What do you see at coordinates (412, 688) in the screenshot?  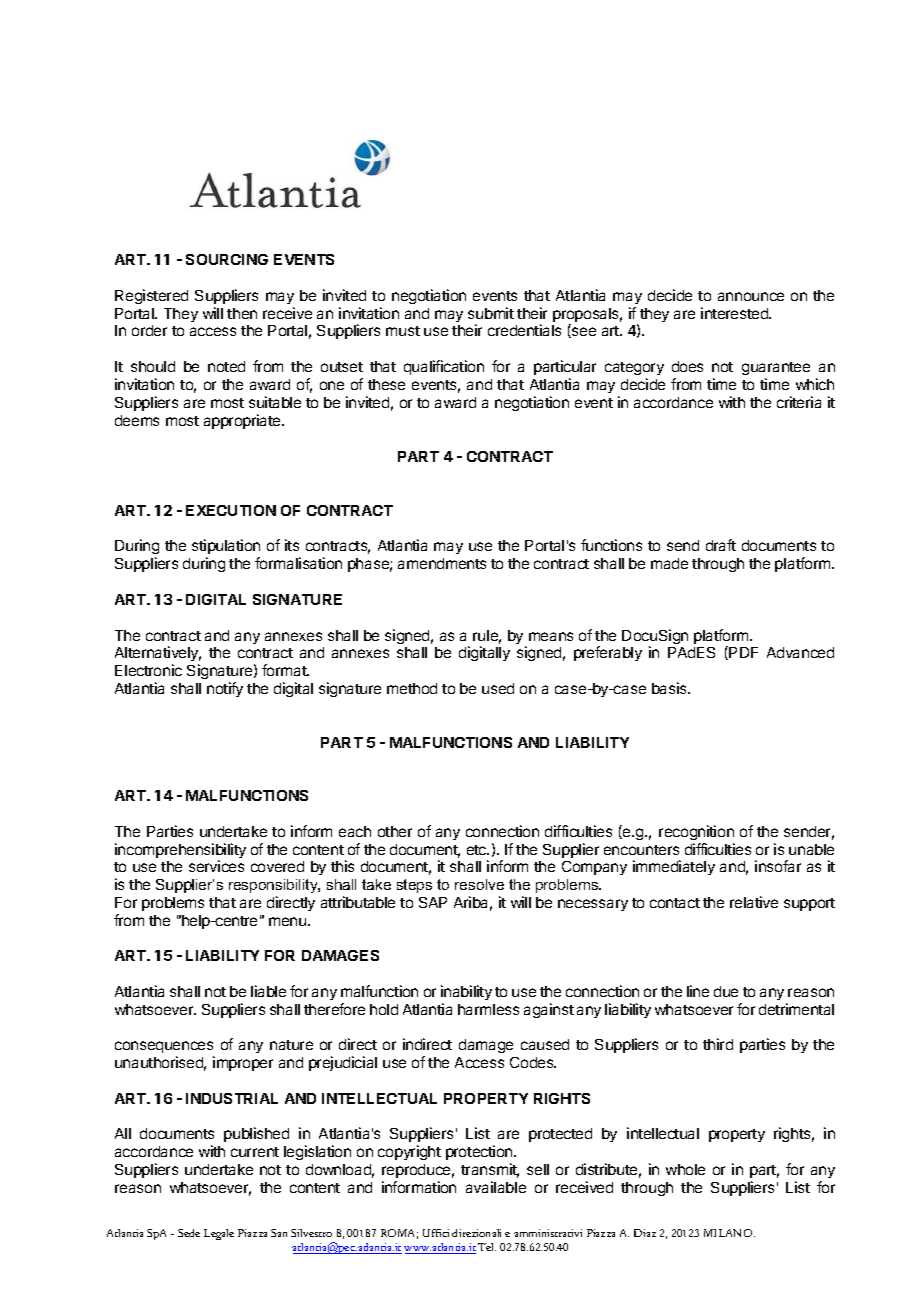 I see `method` at bounding box center [412, 688].
